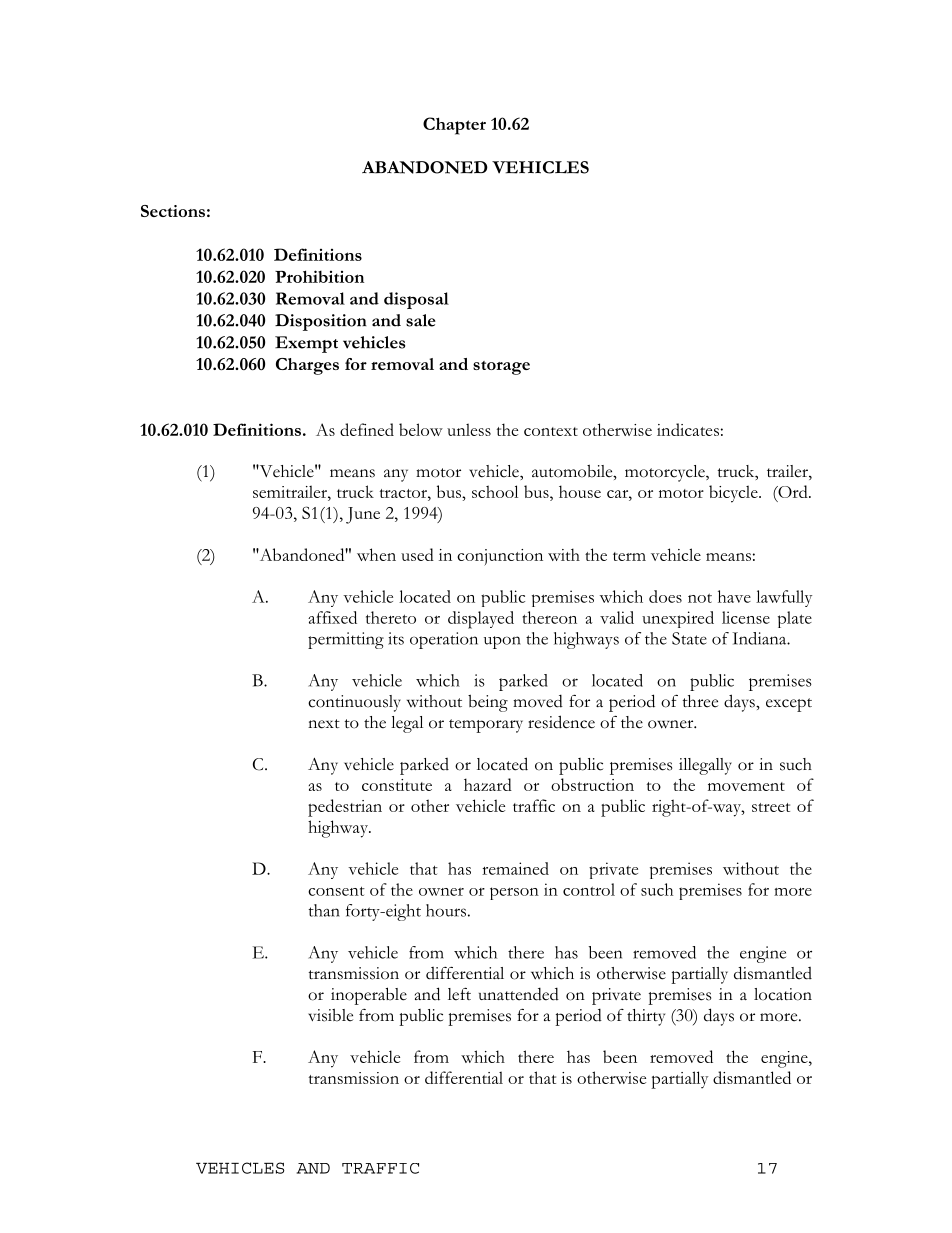 The height and width of the screenshot is (1233, 952). What do you see at coordinates (580, 491) in the screenshot?
I see `house` at bounding box center [580, 491].
